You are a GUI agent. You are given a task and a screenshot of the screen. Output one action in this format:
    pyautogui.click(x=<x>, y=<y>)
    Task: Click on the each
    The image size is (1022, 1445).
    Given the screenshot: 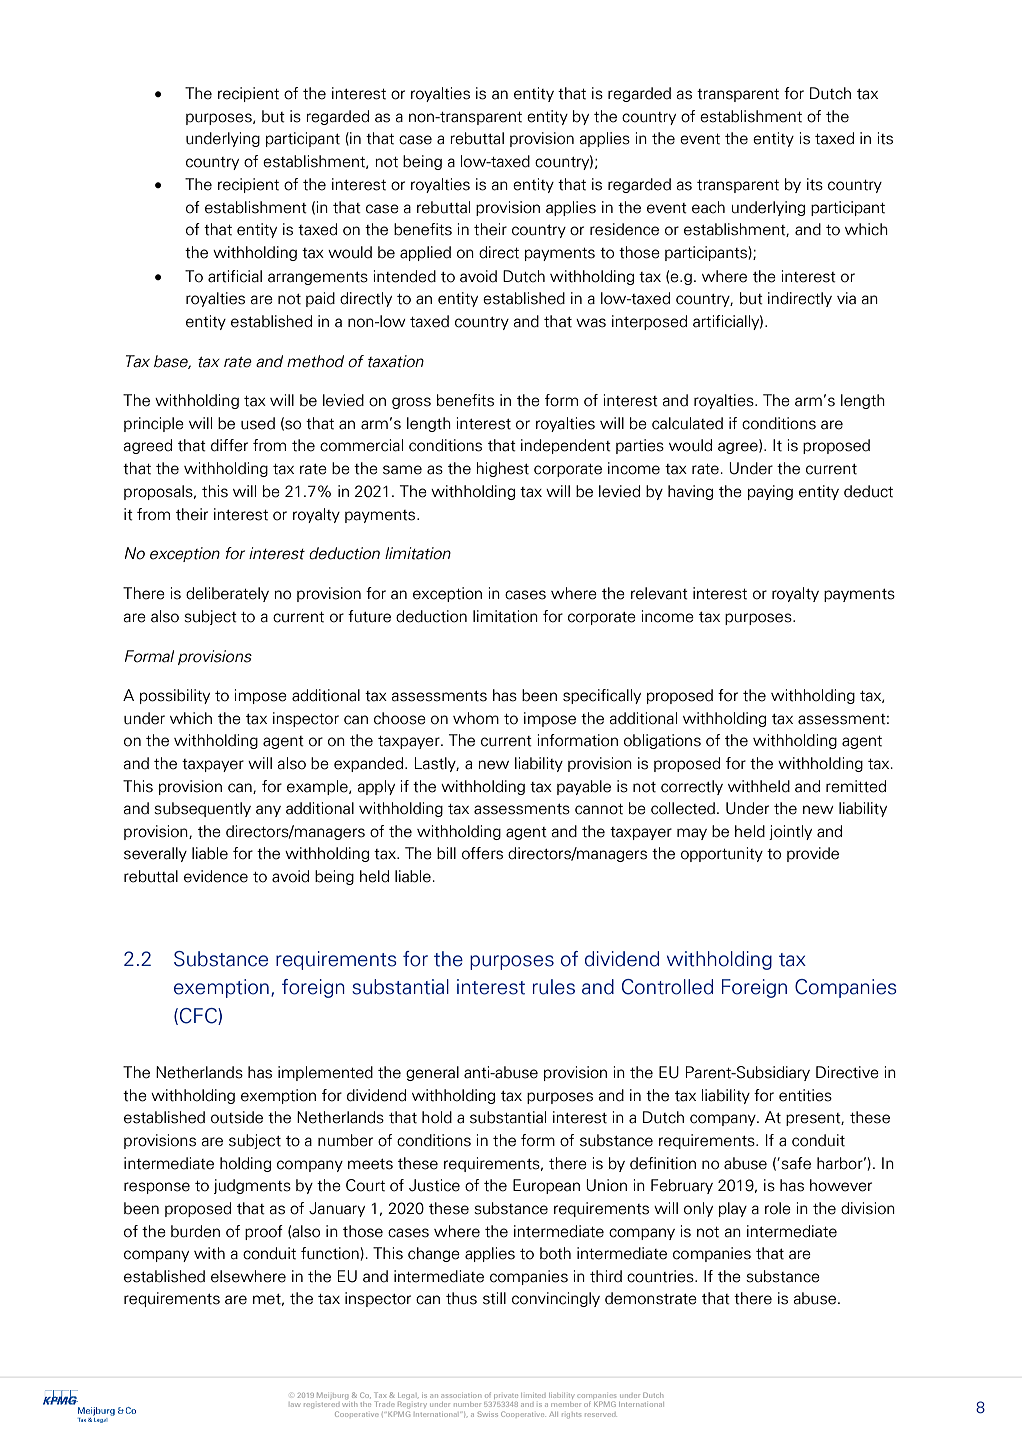 What is the action you would take?
    pyautogui.click(x=708, y=207)
